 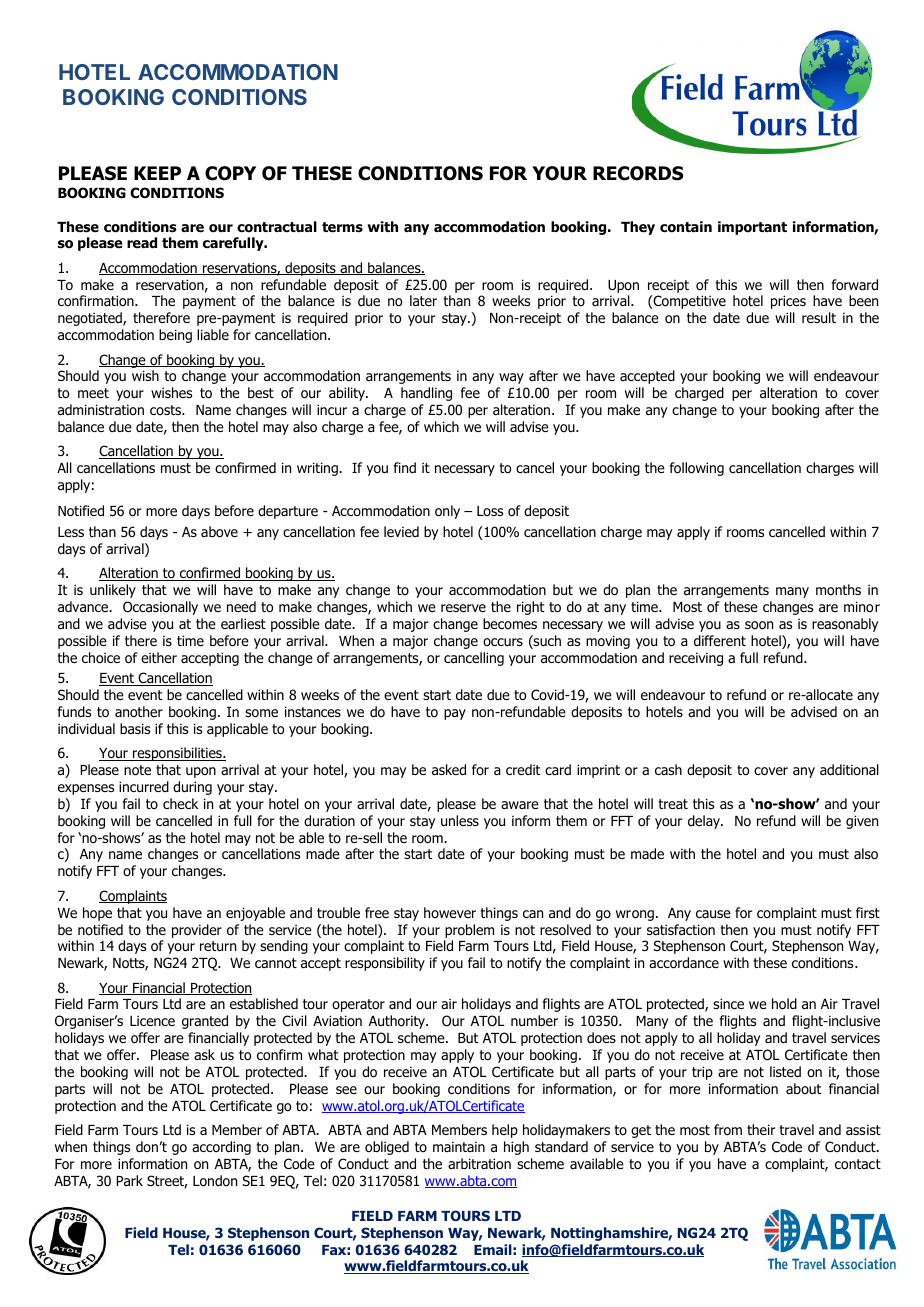 I want to click on maintain, so click(x=459, y=1146).
